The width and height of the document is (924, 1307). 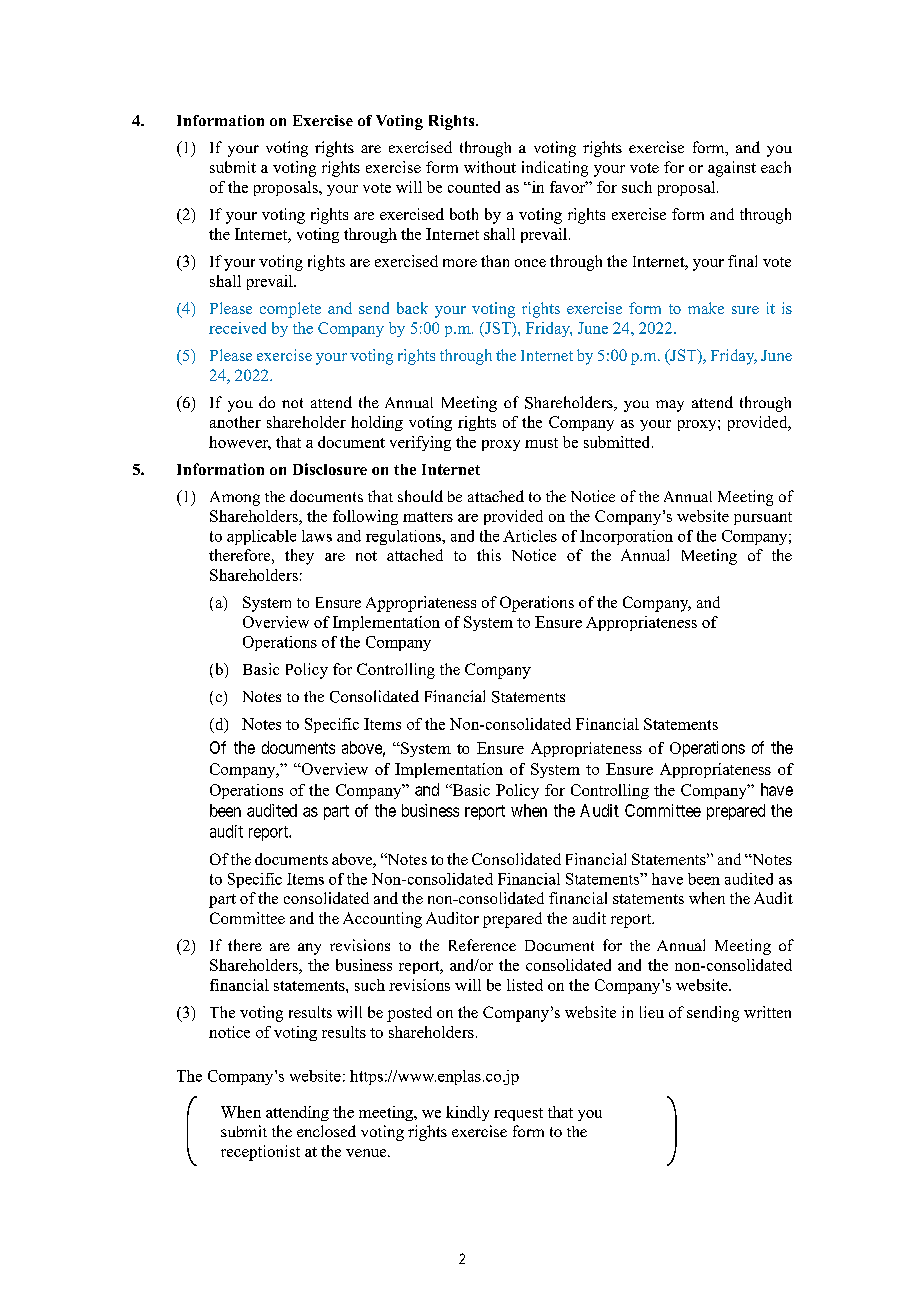 I want to click on they, so click(x=299, y=557).
